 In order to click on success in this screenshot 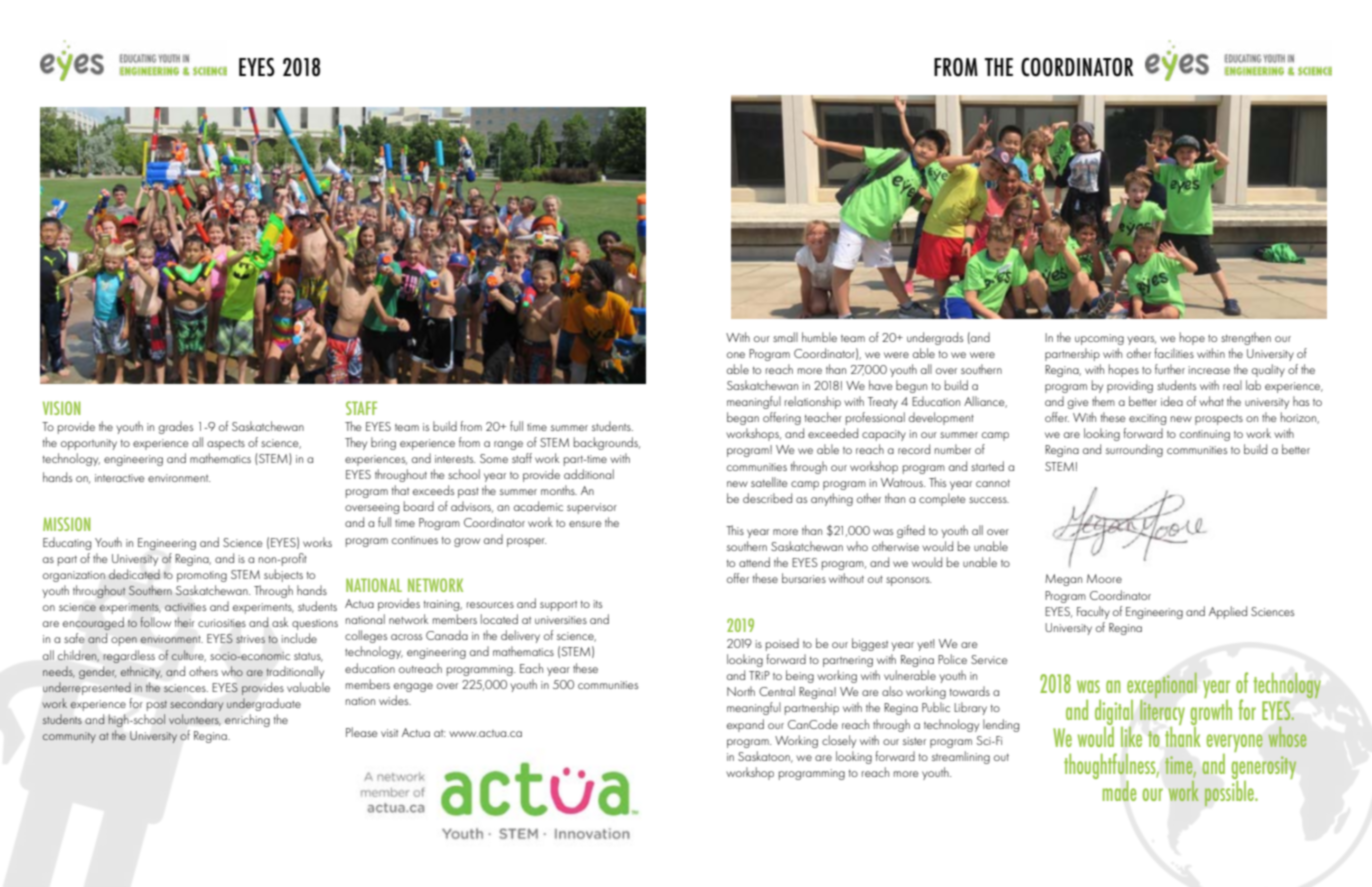, I will do `click(989, 500)`.
